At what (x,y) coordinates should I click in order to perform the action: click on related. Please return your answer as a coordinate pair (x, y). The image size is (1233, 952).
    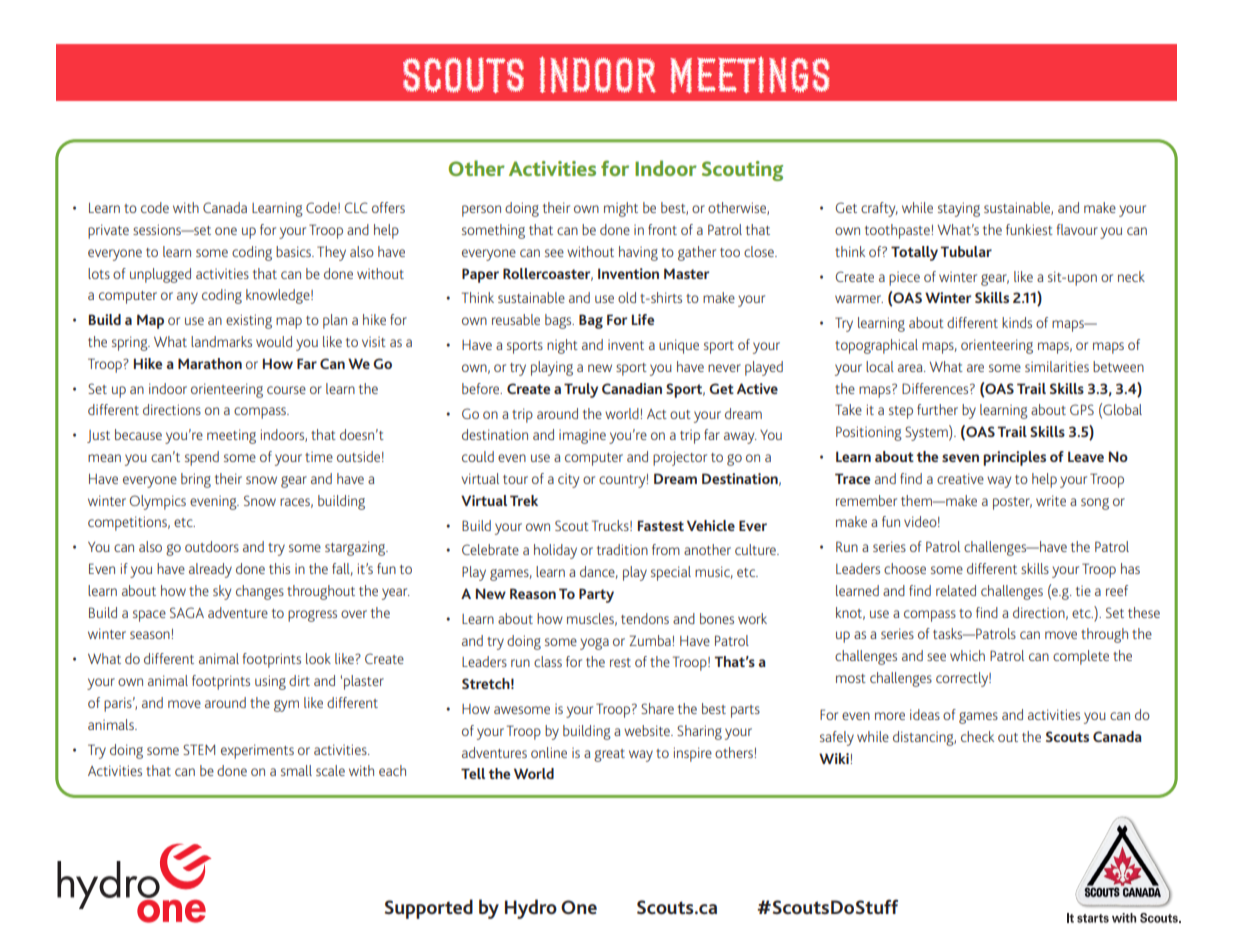
    Looking at the image, I should click on (956, 590).
